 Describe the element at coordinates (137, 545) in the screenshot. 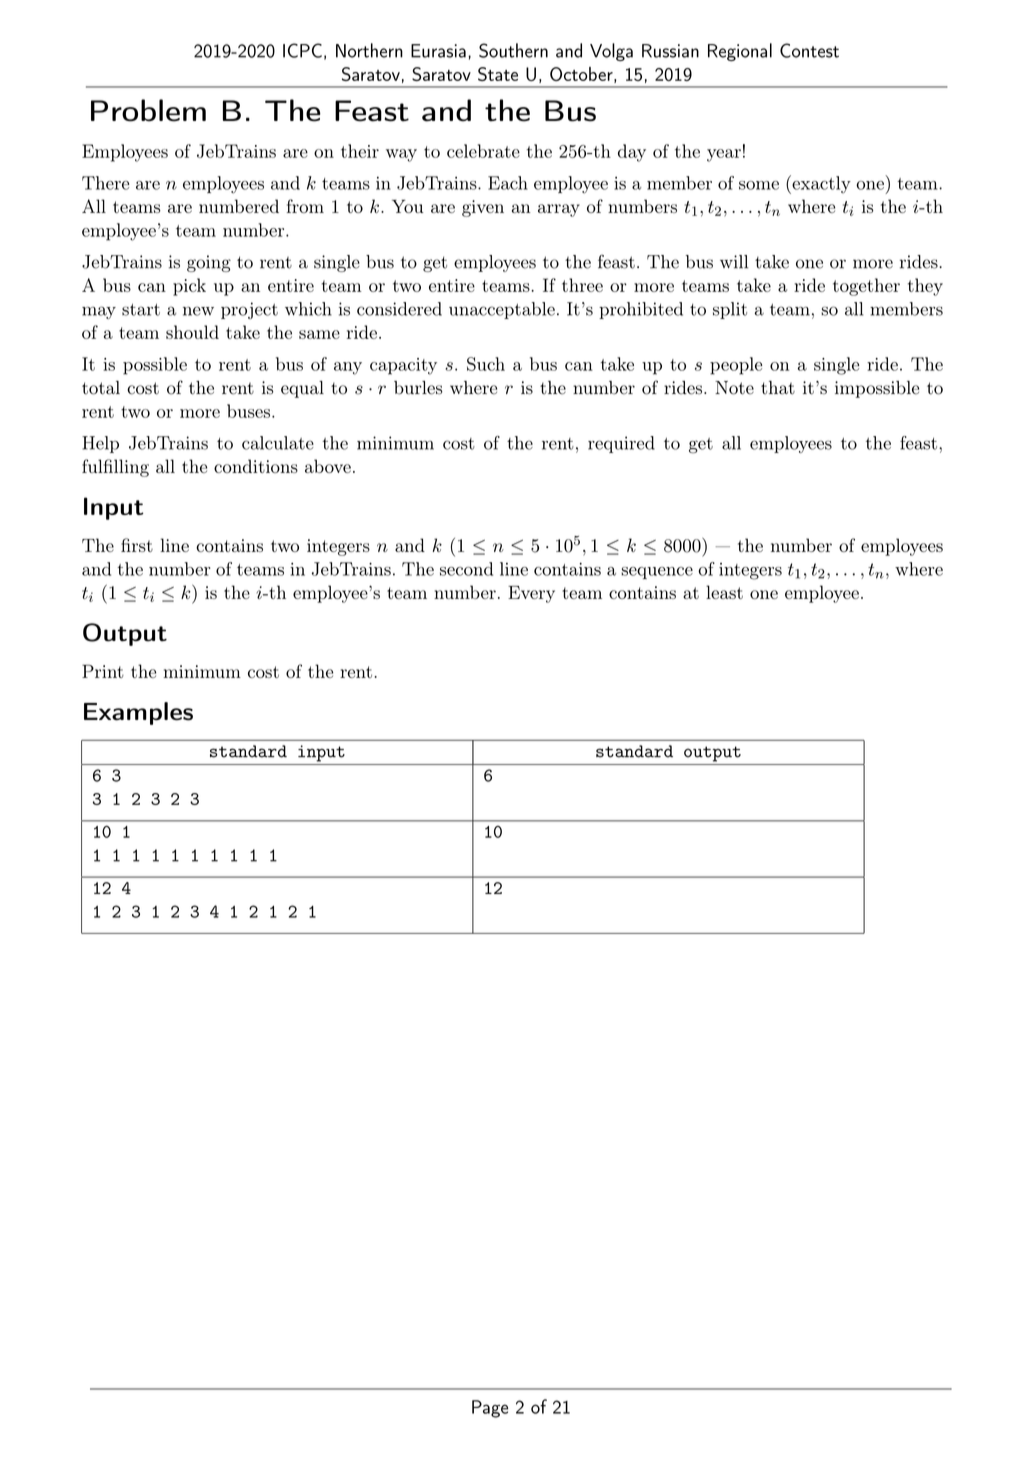

I see `first` at that location.
